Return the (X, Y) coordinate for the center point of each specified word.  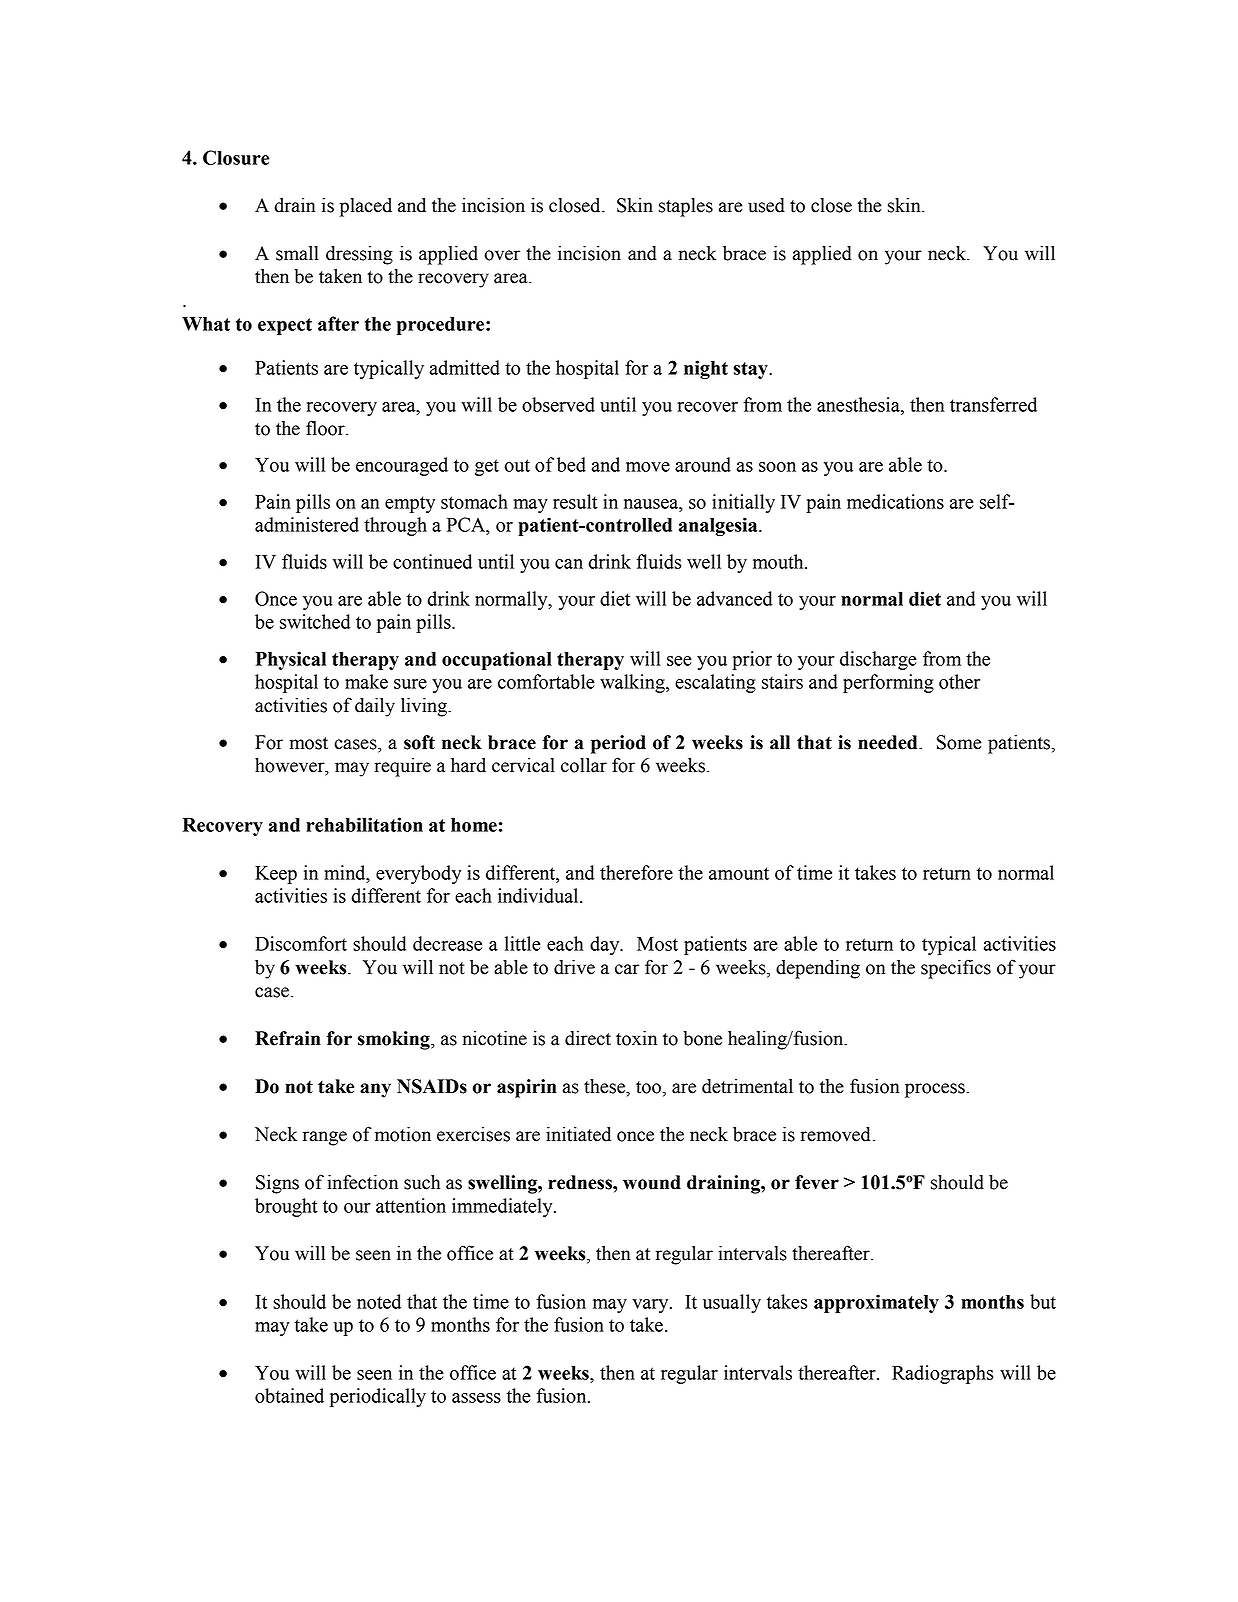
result (575, 501)
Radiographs (942, 1374)
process (936, 1090)
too (649, 1087)
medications (895, 501)
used (766, 205)
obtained (289, 1395)
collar (584, 765)
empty (410, 504)
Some (959, 742)
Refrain (288, 1038)
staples (686, 207)
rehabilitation (364, 824)
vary (652, 1306)
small (297, 253)
